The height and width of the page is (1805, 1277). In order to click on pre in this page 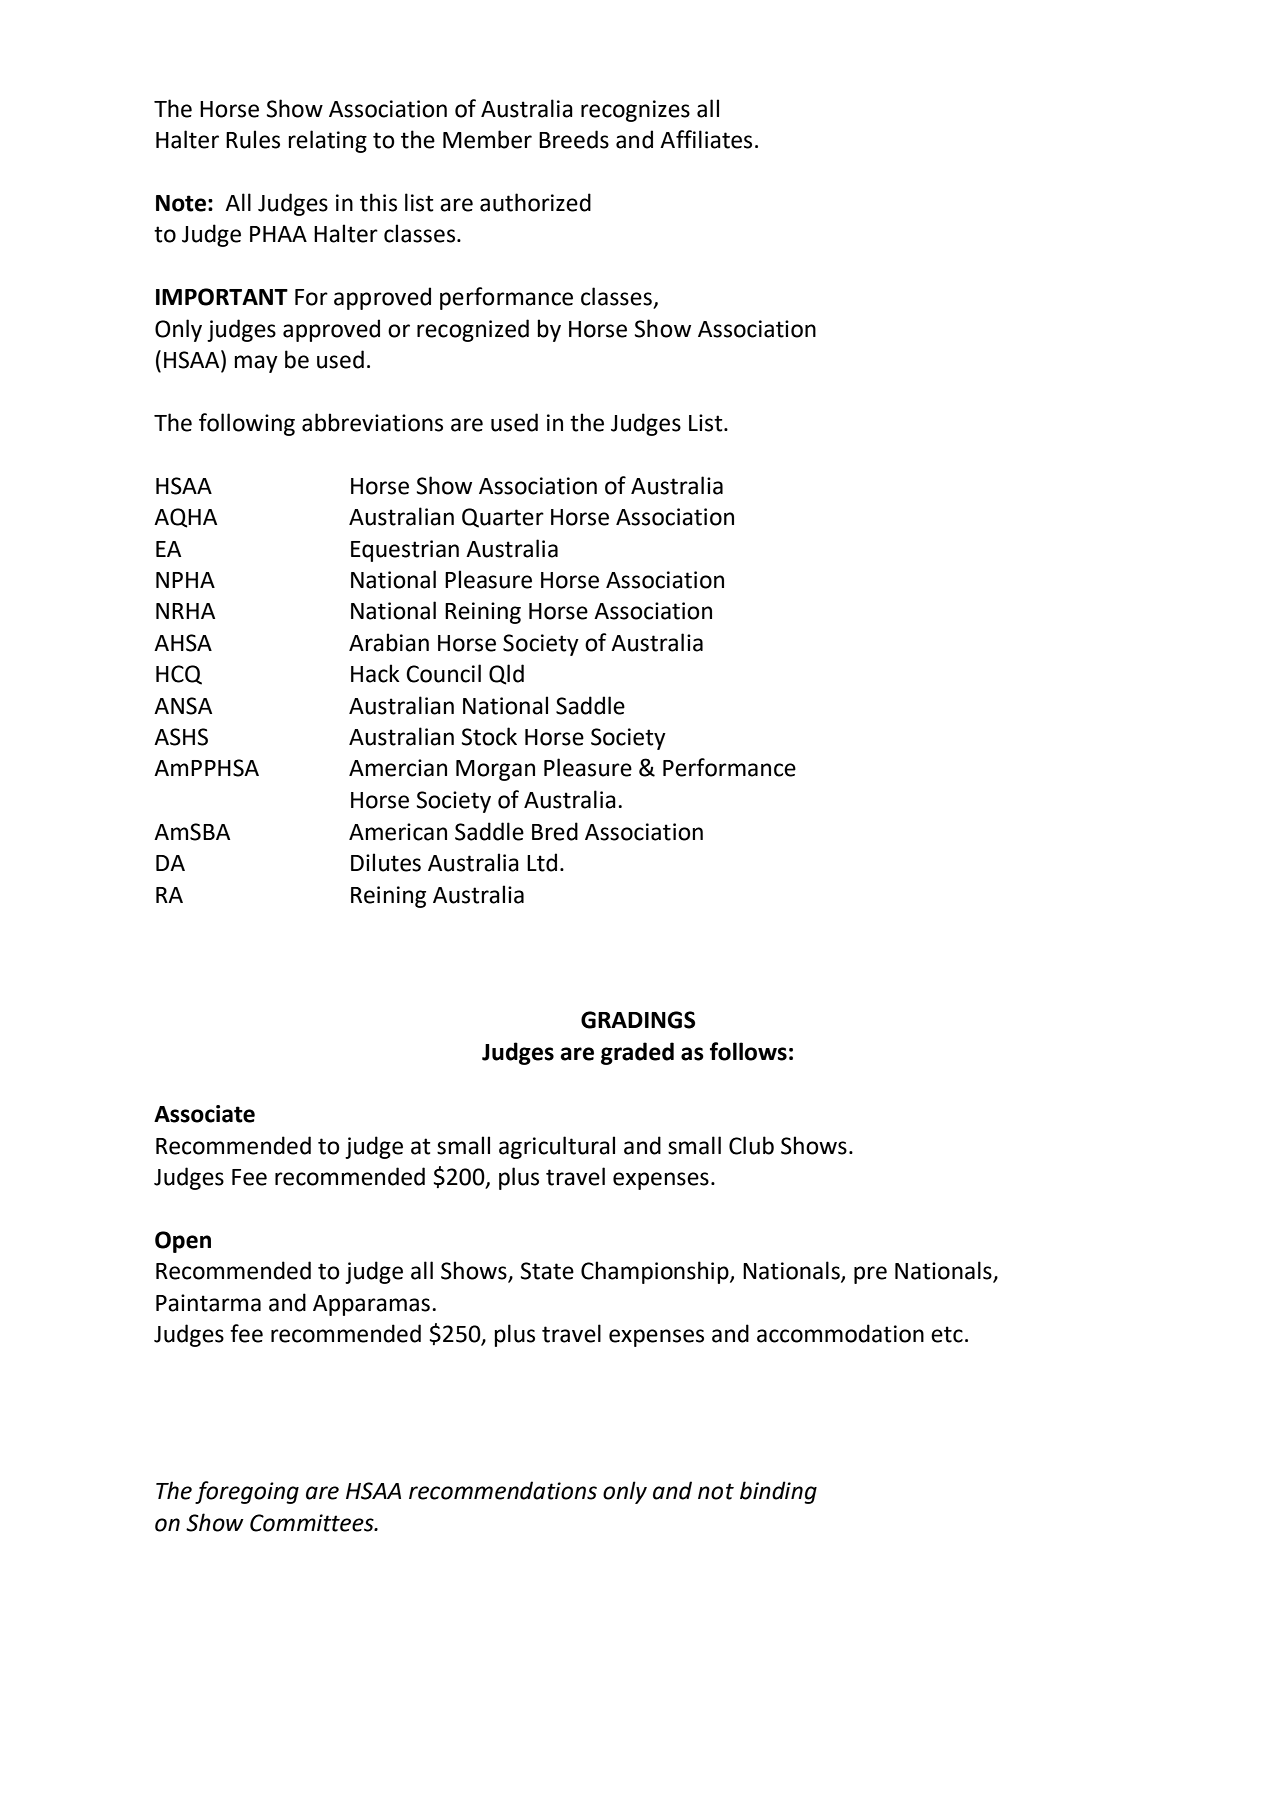, I will do `click(870, 1275)`.
